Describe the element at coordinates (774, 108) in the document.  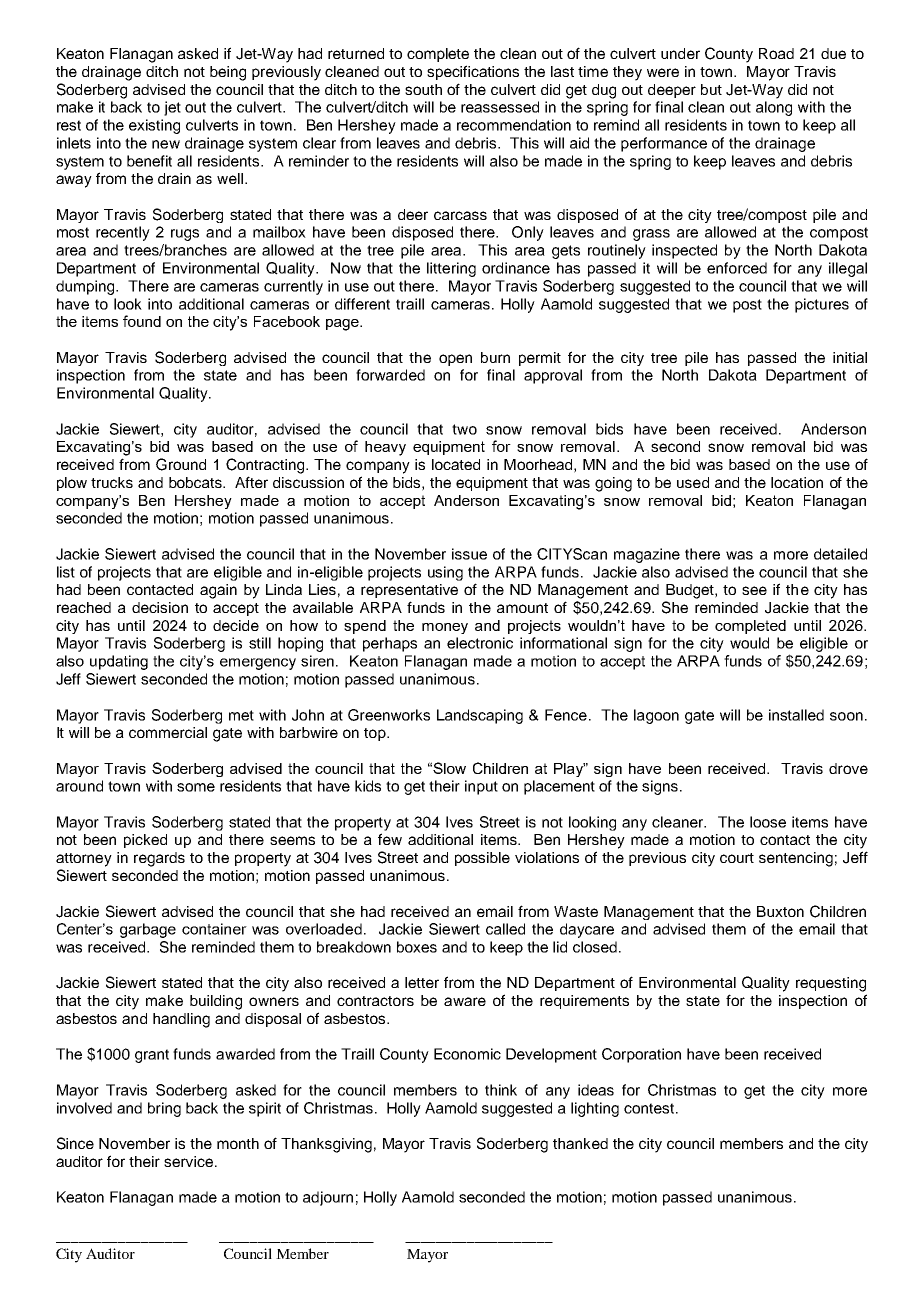
I see `along` at that location.
